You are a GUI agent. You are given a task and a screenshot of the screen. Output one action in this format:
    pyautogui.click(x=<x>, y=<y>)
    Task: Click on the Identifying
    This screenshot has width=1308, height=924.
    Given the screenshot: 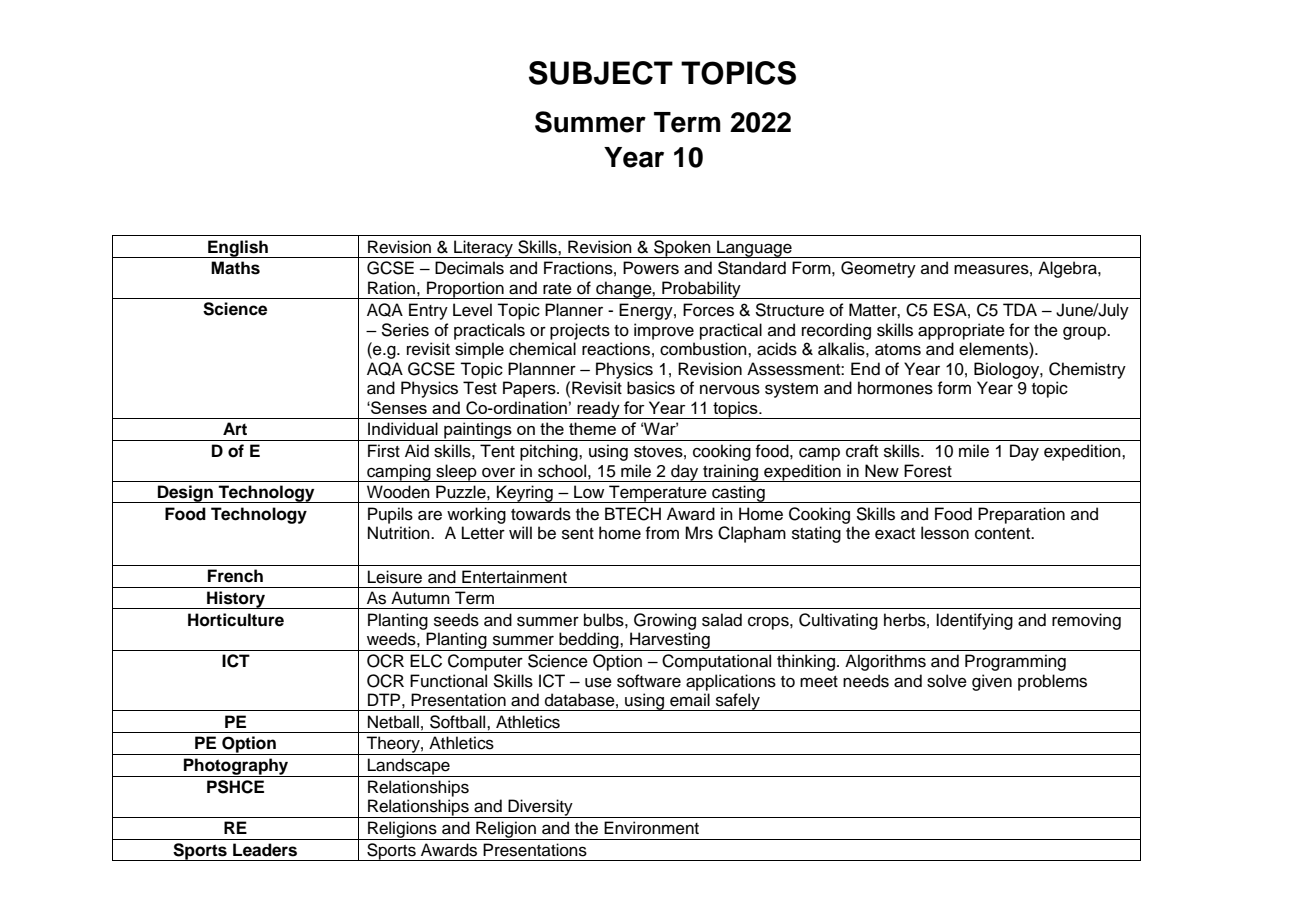 What is the action you would take?
    pyautogui.click(x=974, y=621)
